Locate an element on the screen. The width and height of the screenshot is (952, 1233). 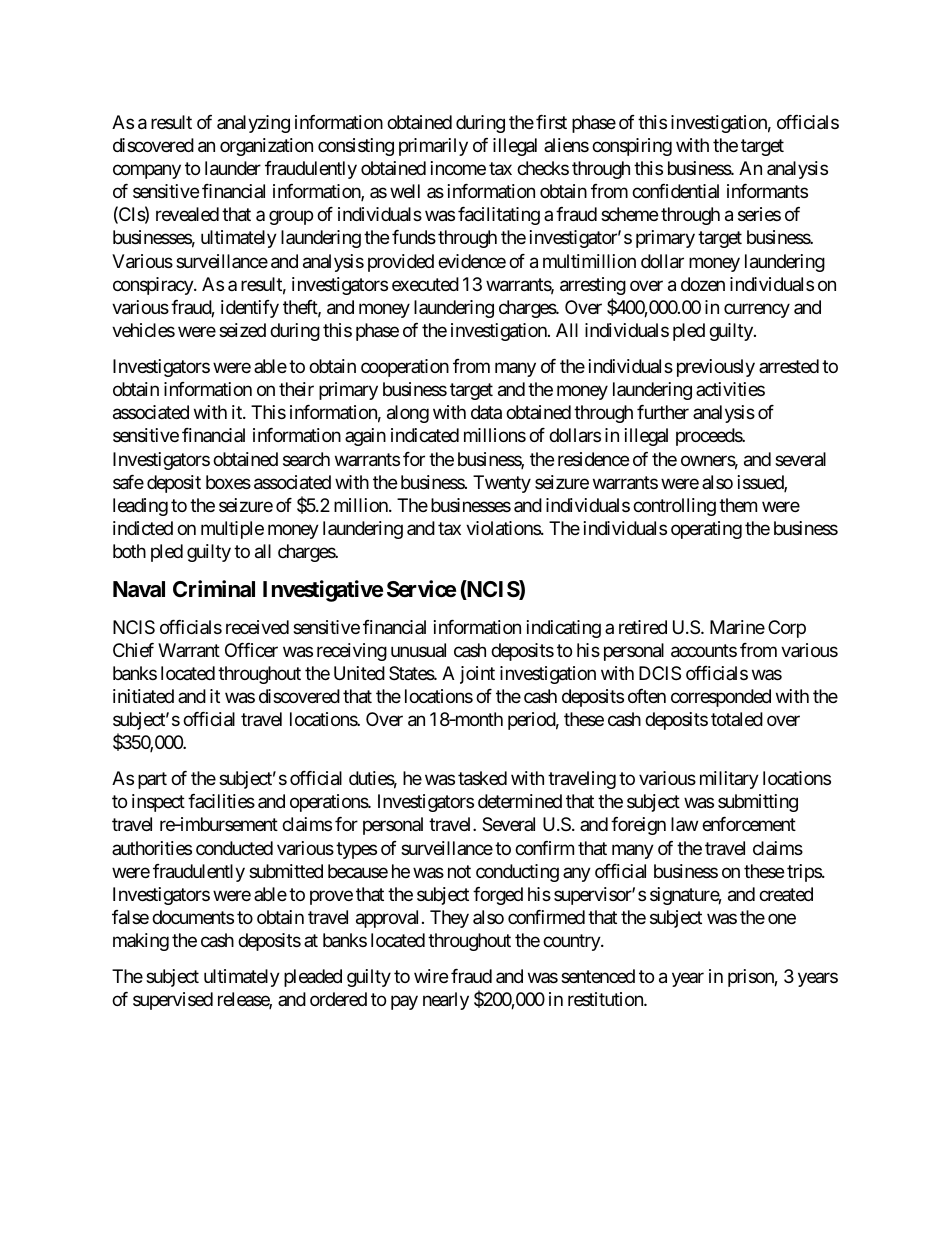
confidential is located at coordinates (675, 191).
